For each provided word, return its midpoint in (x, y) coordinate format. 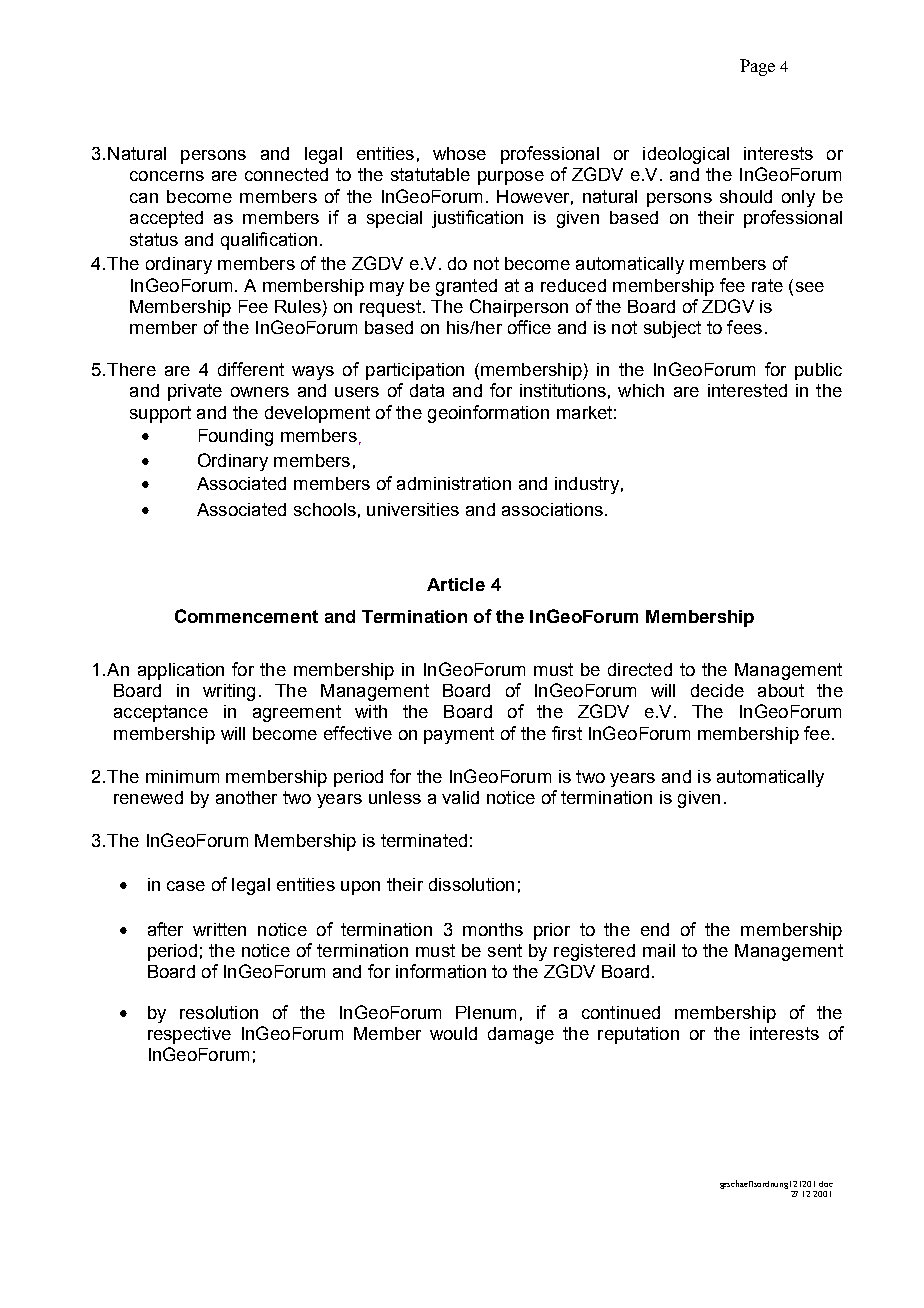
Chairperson (519, 308)
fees (744, 327)
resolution (219, 1012)
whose (459, 153)
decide (717, 690)
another (246, 797)
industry (587, 485)
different (251, 369)
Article (456, 584)
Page (757, 67)
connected (286, 174)
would (453, 1033)
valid (460, 797)
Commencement (246, 616)
